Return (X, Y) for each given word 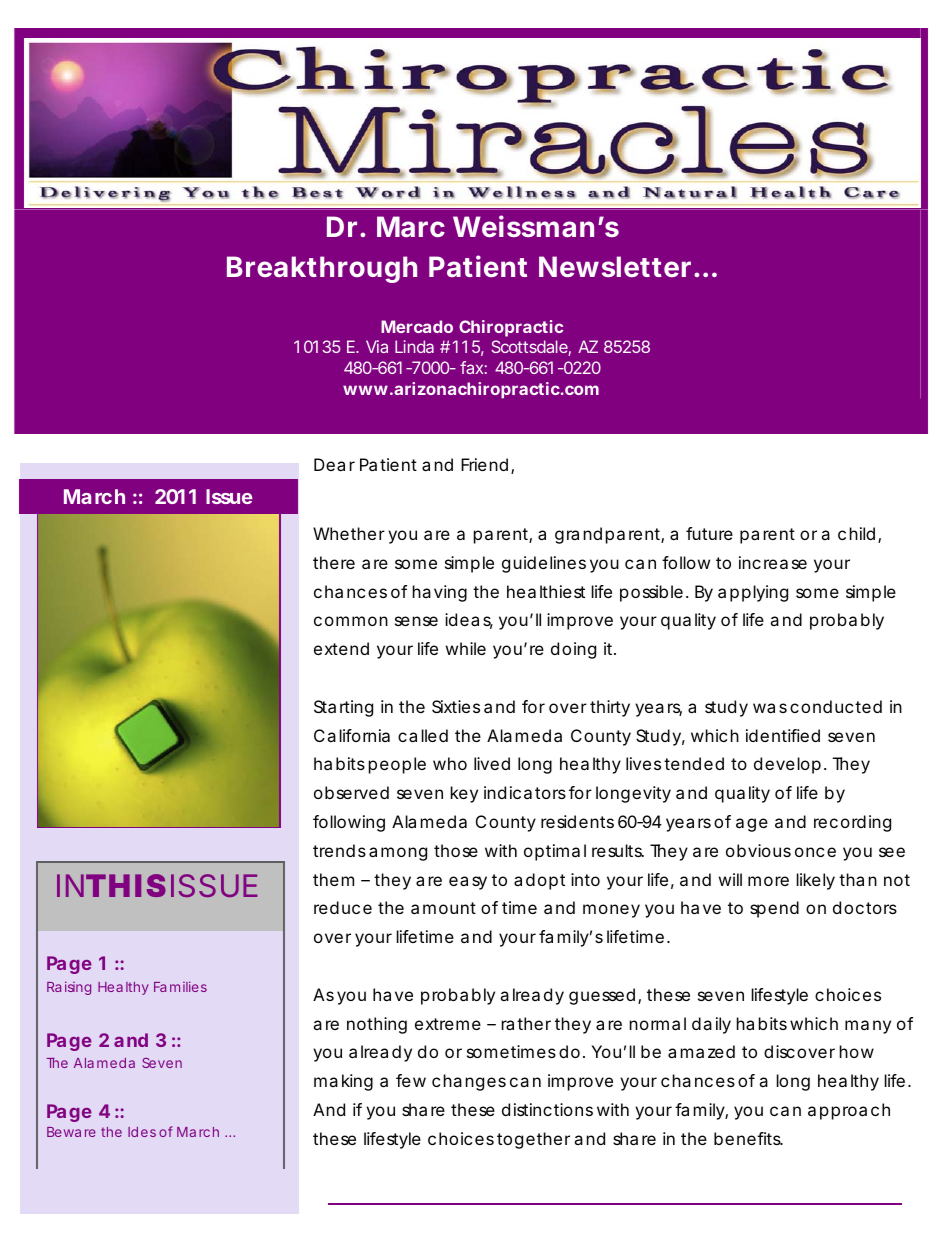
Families (180, 986)
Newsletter (615, 266)
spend (774, 909)
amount (443, 908)
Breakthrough (322, 269)
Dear (334, 464)
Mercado (417, 326)
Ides (142, 1132)
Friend (484, 464)
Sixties (456, 706)
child (856, 533)
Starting (343, 708)
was (770, 708)
